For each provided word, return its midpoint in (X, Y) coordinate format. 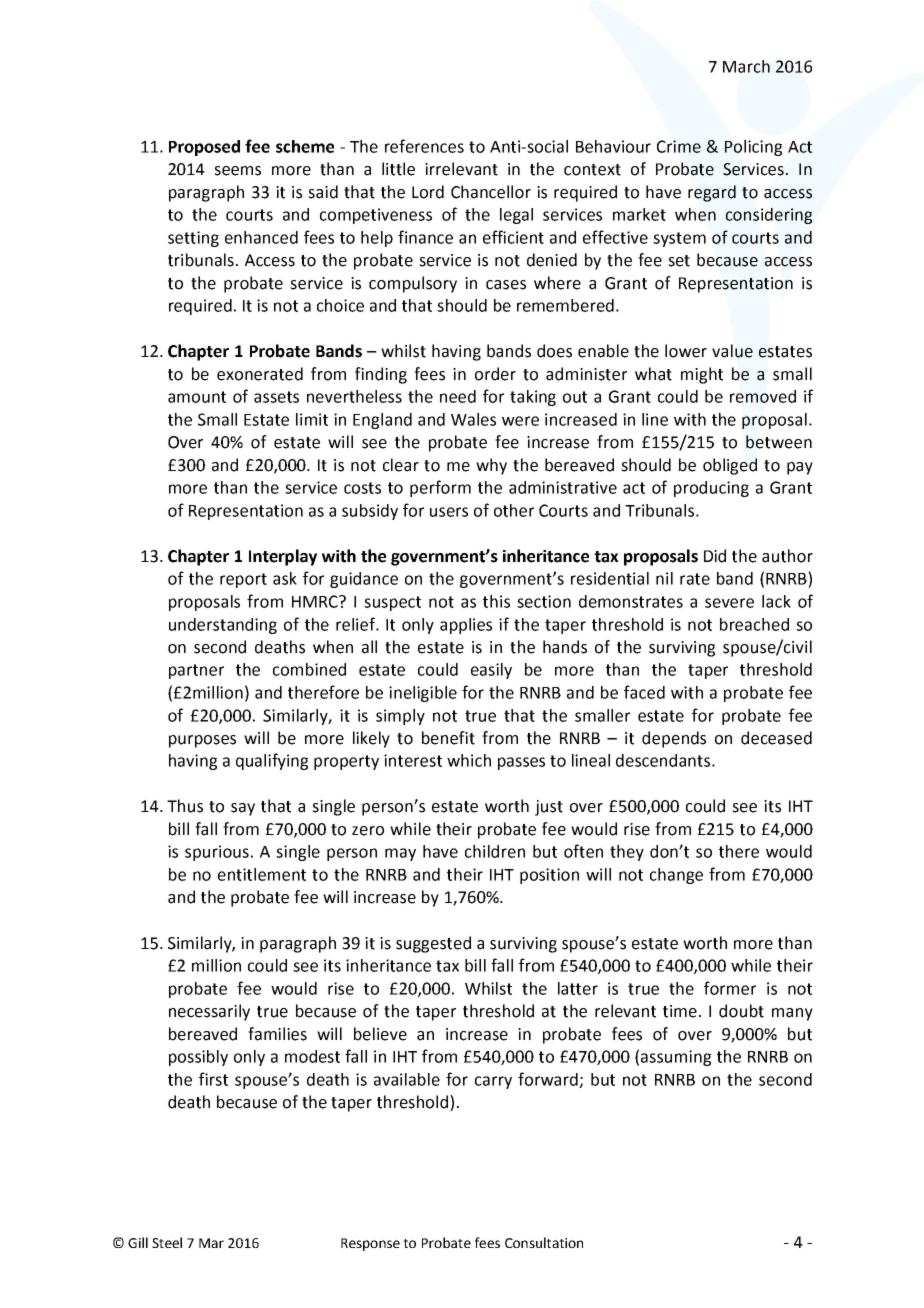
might (702, 375)
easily (491, 671)
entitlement (262, 874)
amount (197, 397)
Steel (167, 1242)
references (424, 146)
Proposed (204, 148)
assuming (676, 1058)
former (730, 988)
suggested (433, 944)
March (746, 66)
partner (196, 671)
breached (754, 624)
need (458, 396)
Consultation (544, 1242)
